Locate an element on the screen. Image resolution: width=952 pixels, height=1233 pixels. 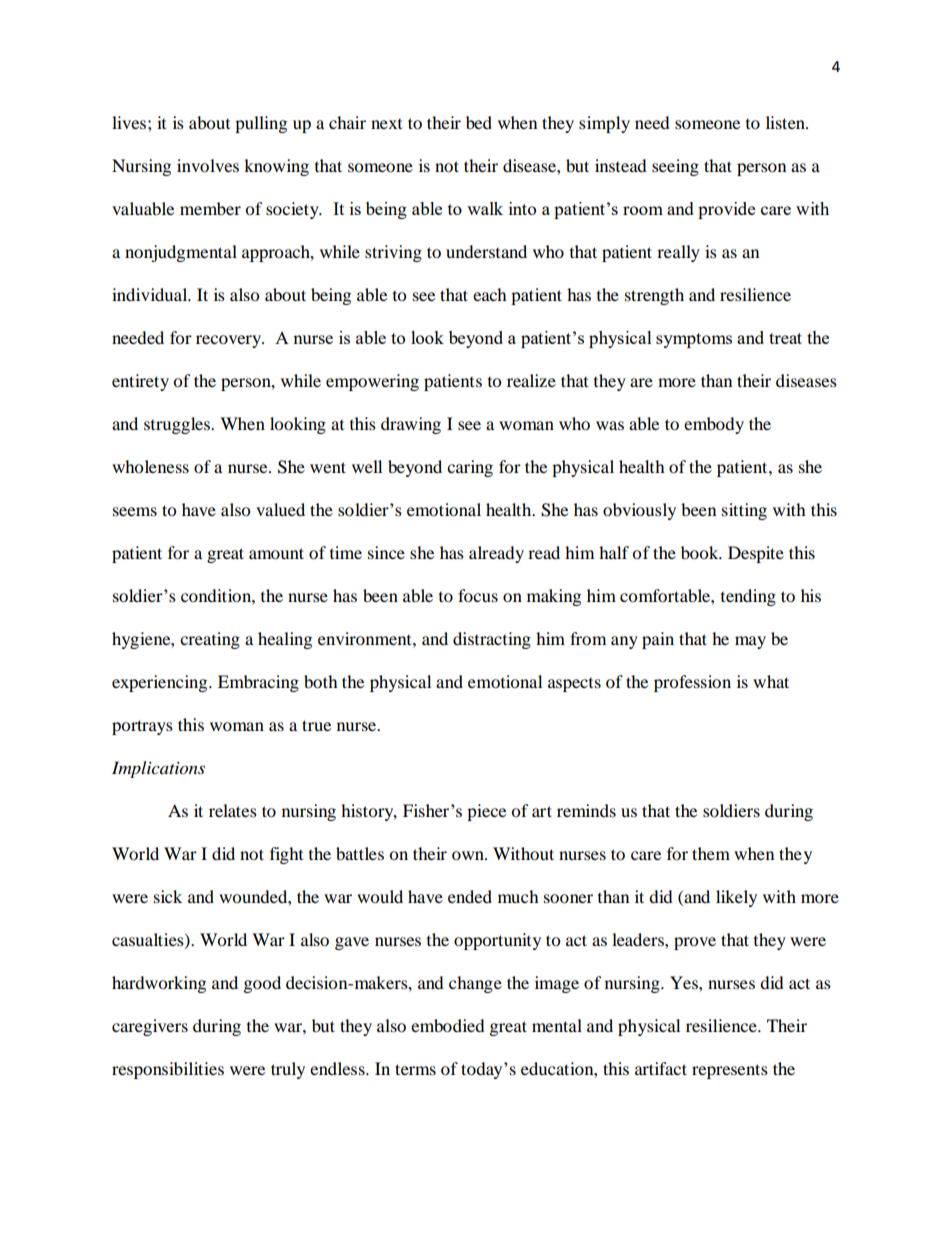
realize is located at coordinates (531, 380).
